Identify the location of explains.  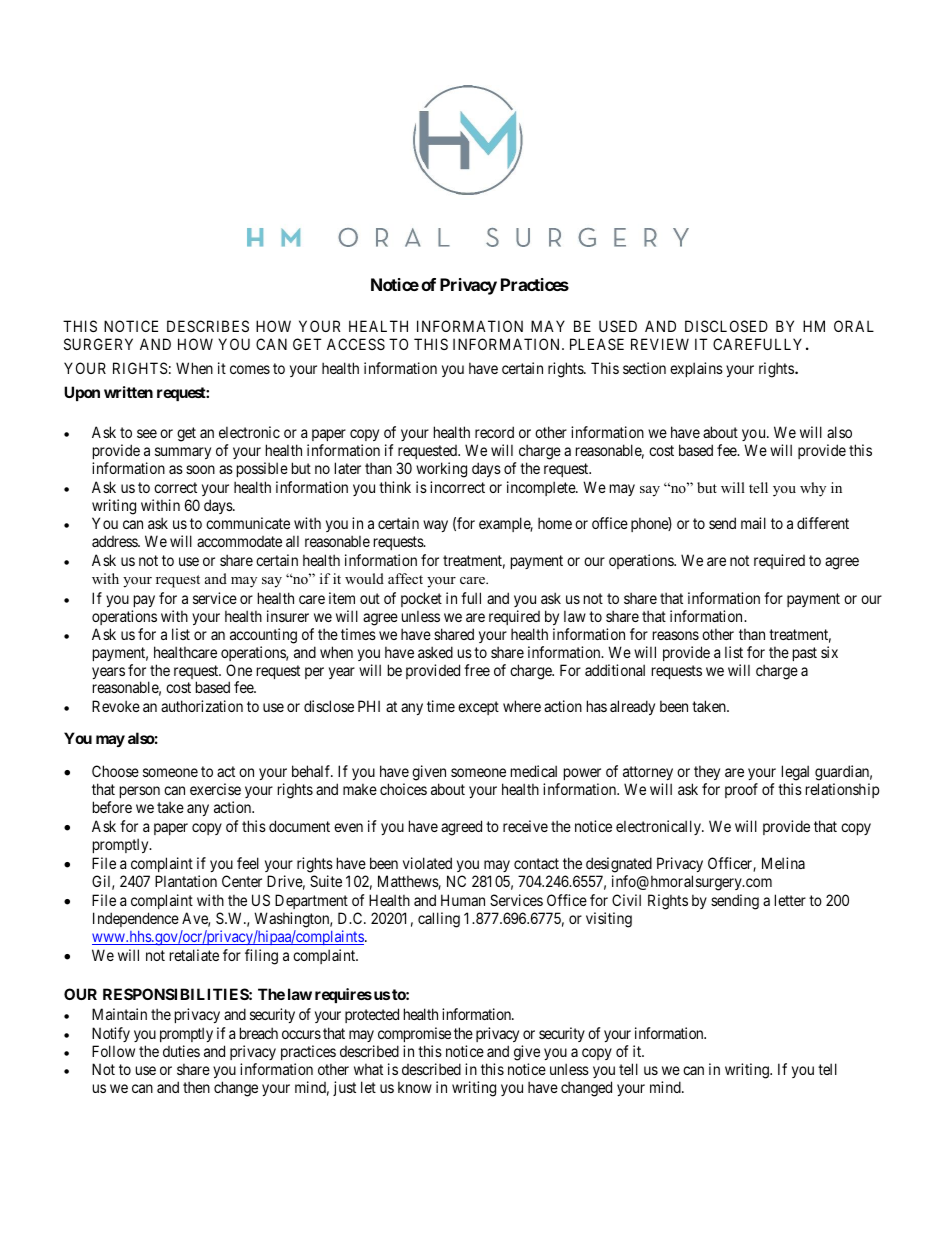
(696, 369).
